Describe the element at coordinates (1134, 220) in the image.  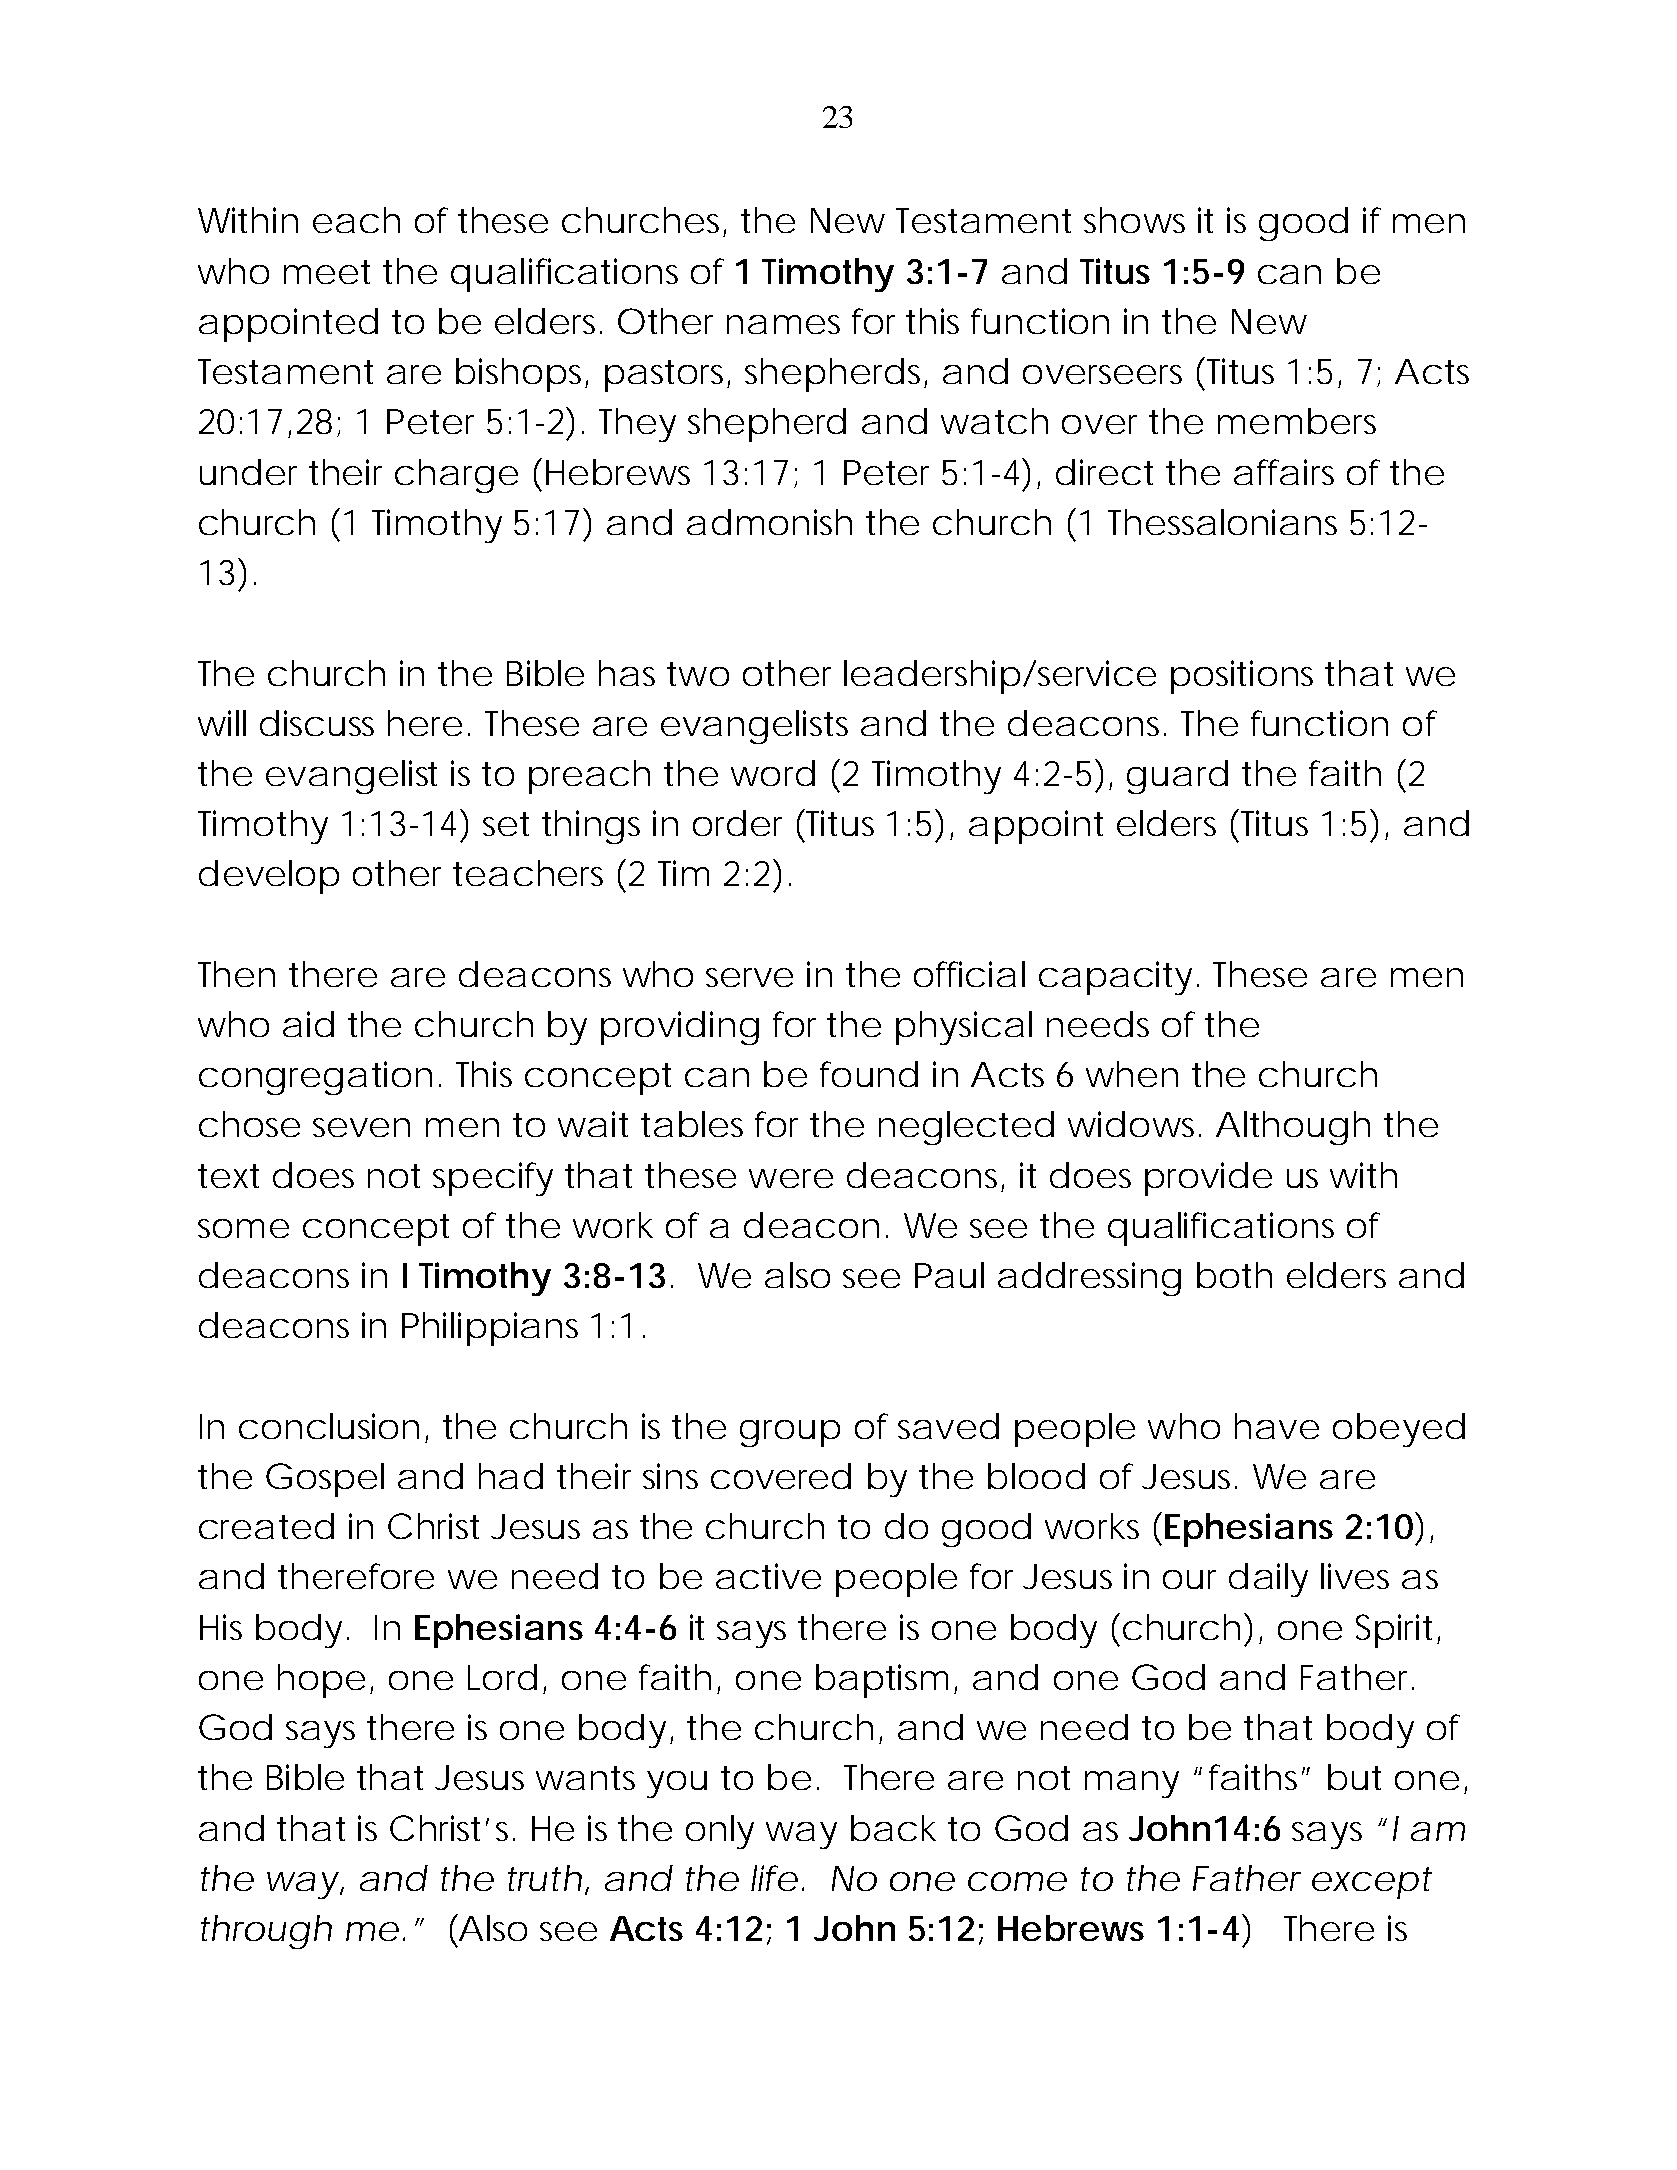
I see `shows` at that location.
